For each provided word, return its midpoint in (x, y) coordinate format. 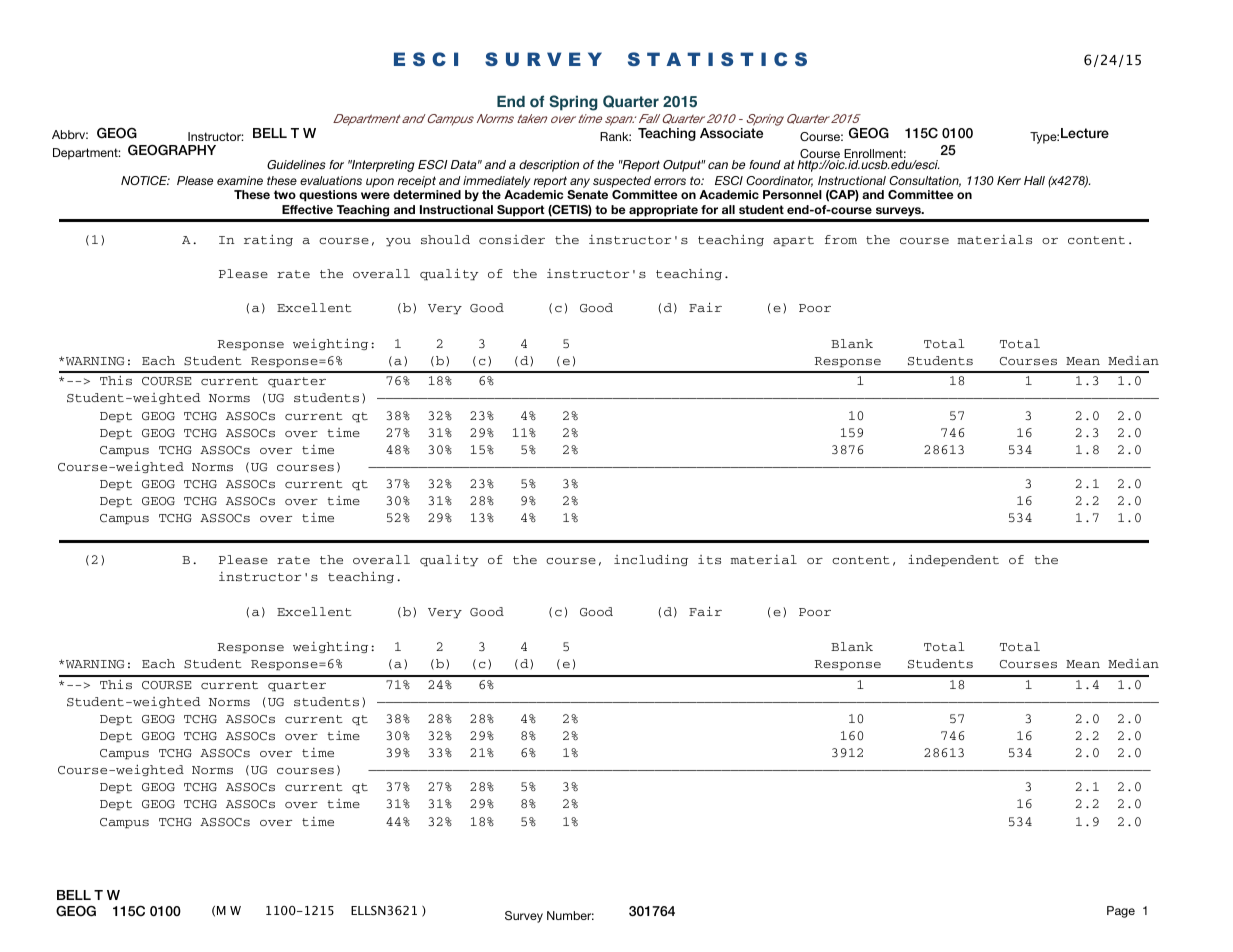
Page (1121, 912)
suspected (622, 182)
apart (793, 241)
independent (953, 561)
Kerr (1009, 180)
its (709, 559)
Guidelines (296, 165)
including (651, 560)
